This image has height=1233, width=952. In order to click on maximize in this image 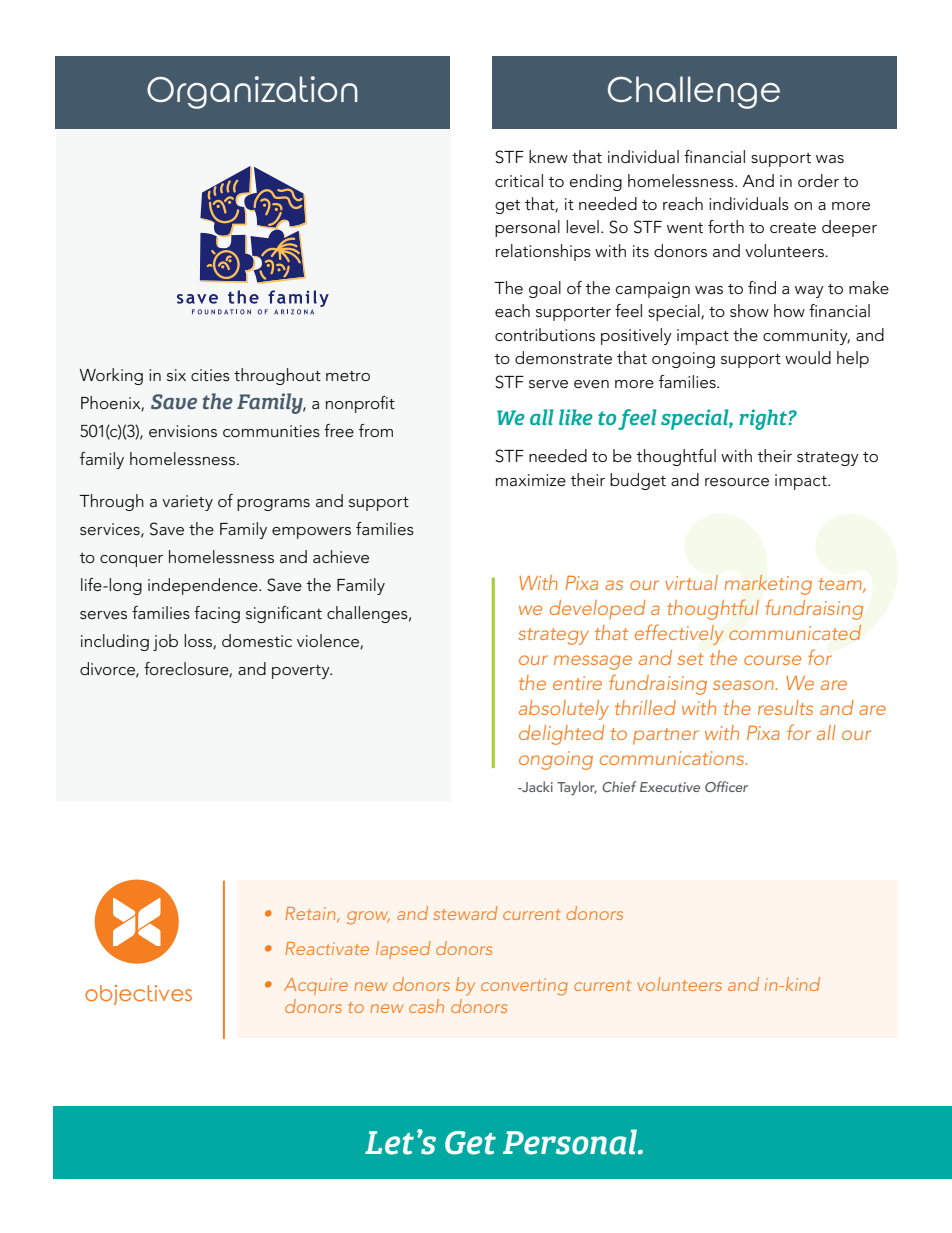, I will do `click(531, 480)`.
